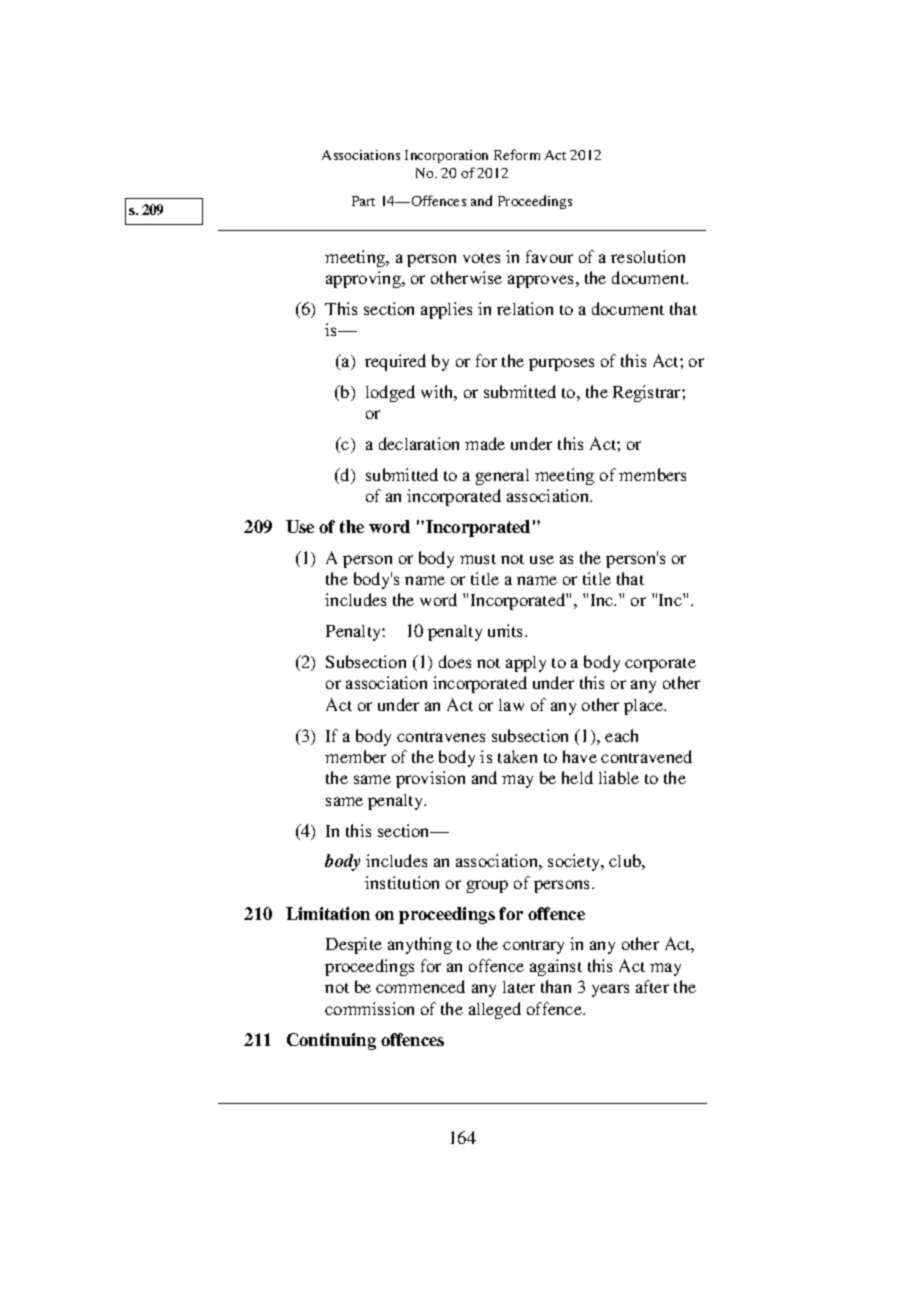  What do you see at coordinates (455, 661) in the screenshot?
I see `does` at bounding box center [455, 661].
